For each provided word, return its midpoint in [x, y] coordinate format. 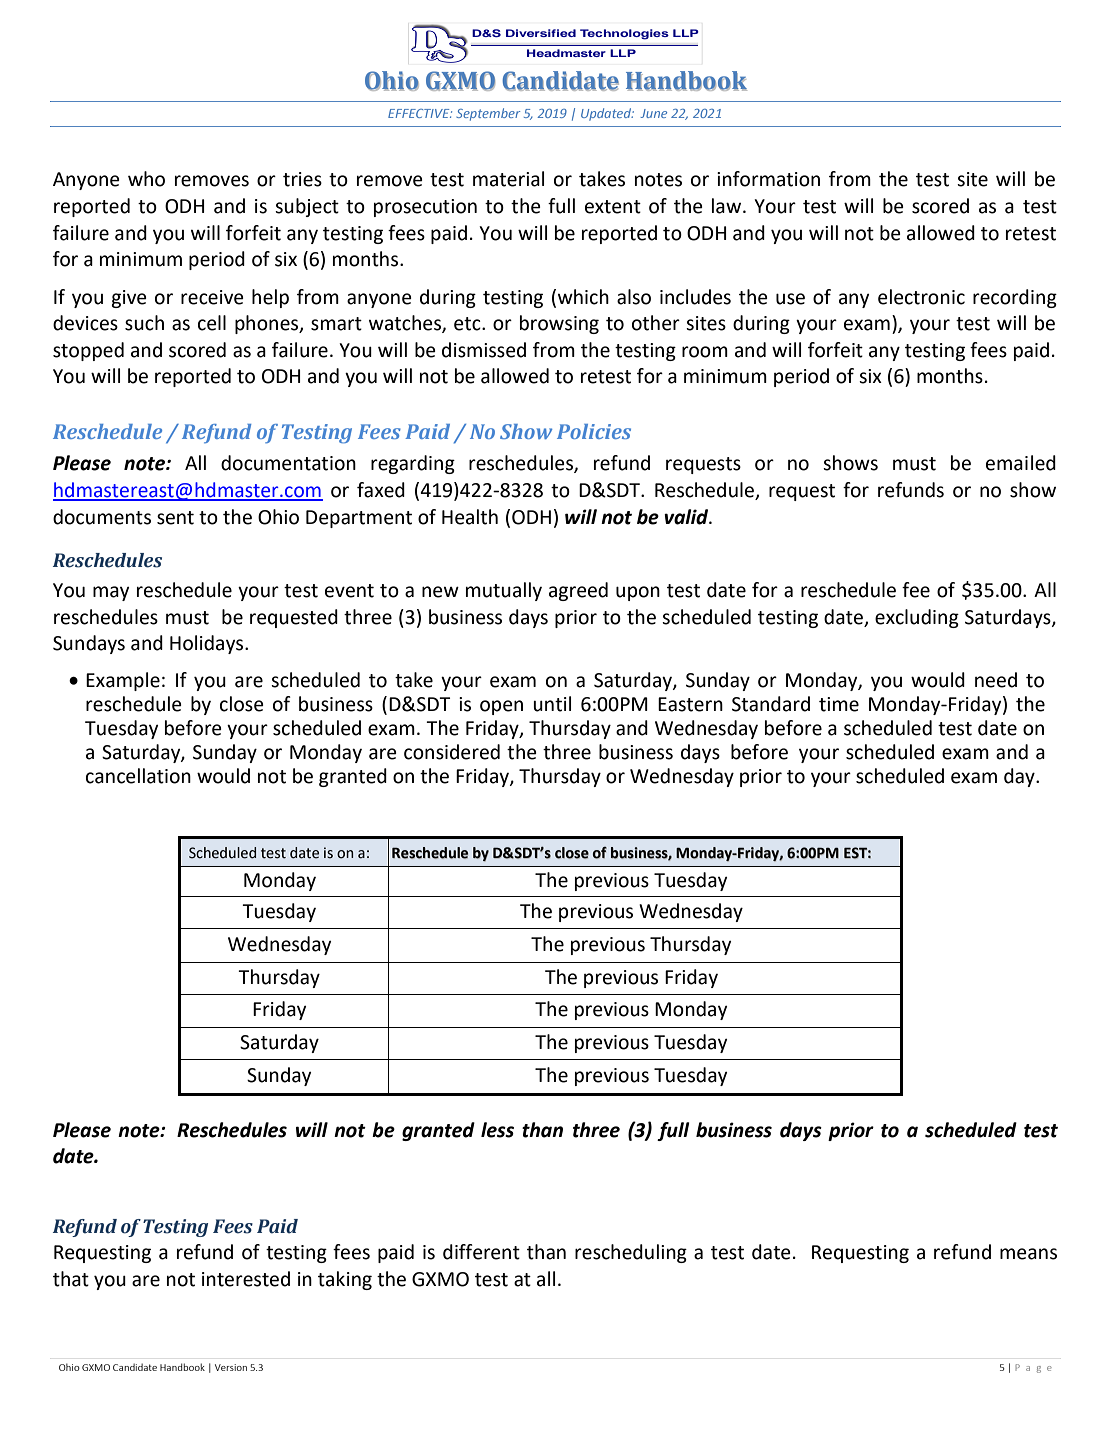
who [146, 179]
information [768, 179]
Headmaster [566, 53]
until [552, 704]
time [839, 704]
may [111, 593]
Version [231, 1367]
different [481, 1252]
